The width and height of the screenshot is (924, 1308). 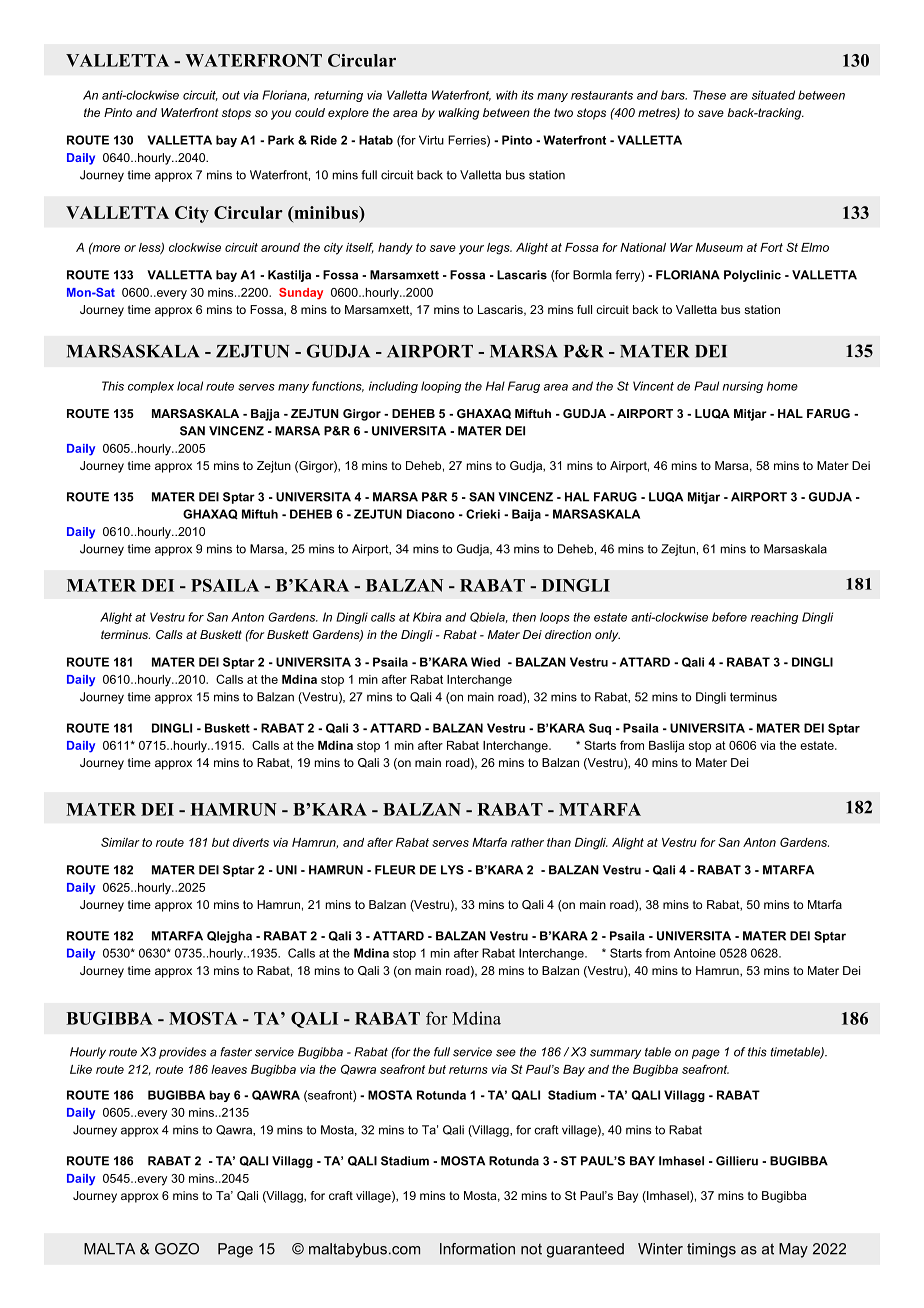 I want to click on Information, so click(x=477, y=1249).
